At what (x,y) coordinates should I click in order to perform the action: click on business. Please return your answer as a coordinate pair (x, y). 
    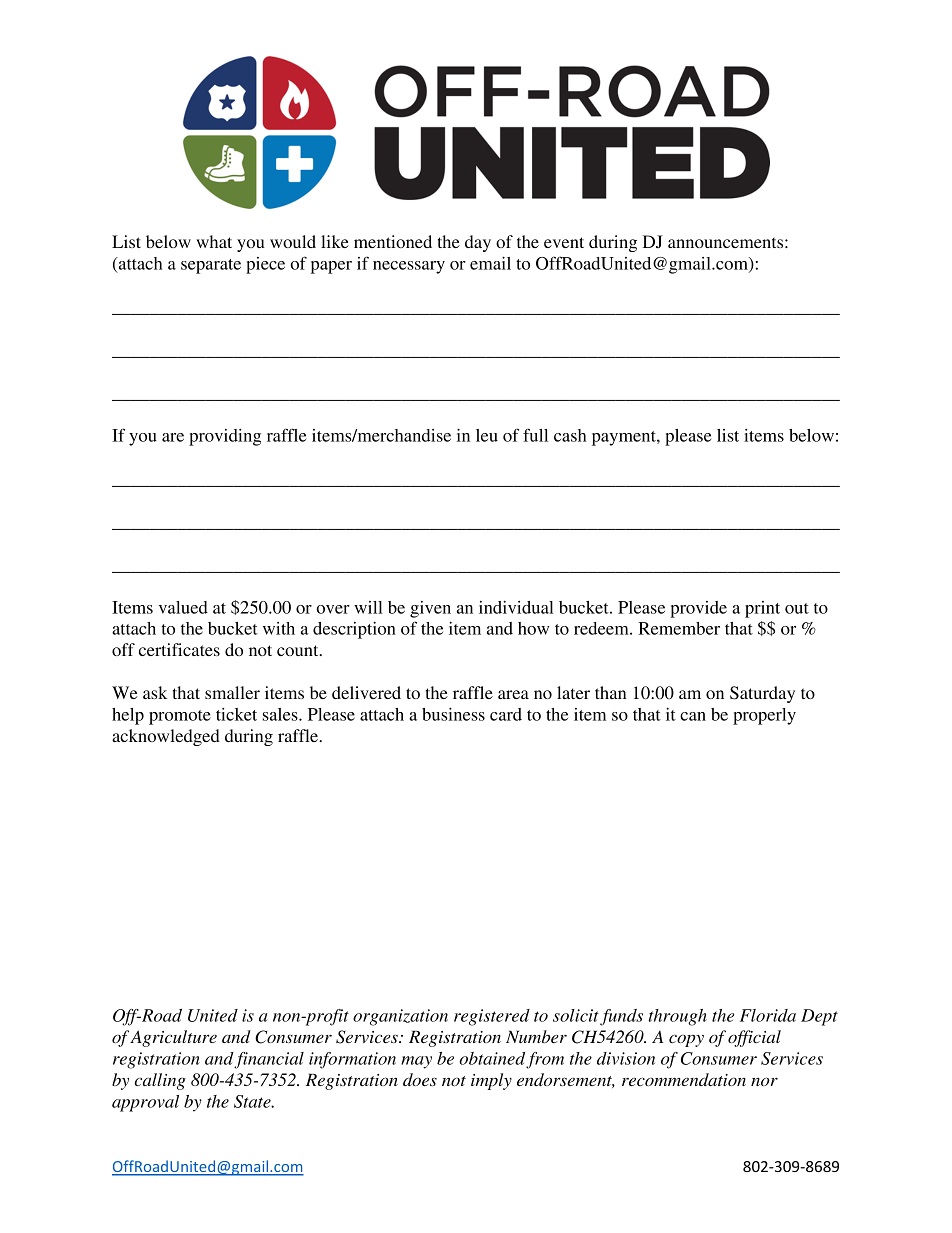
    Looking at the image, I should click on (453, 714).
